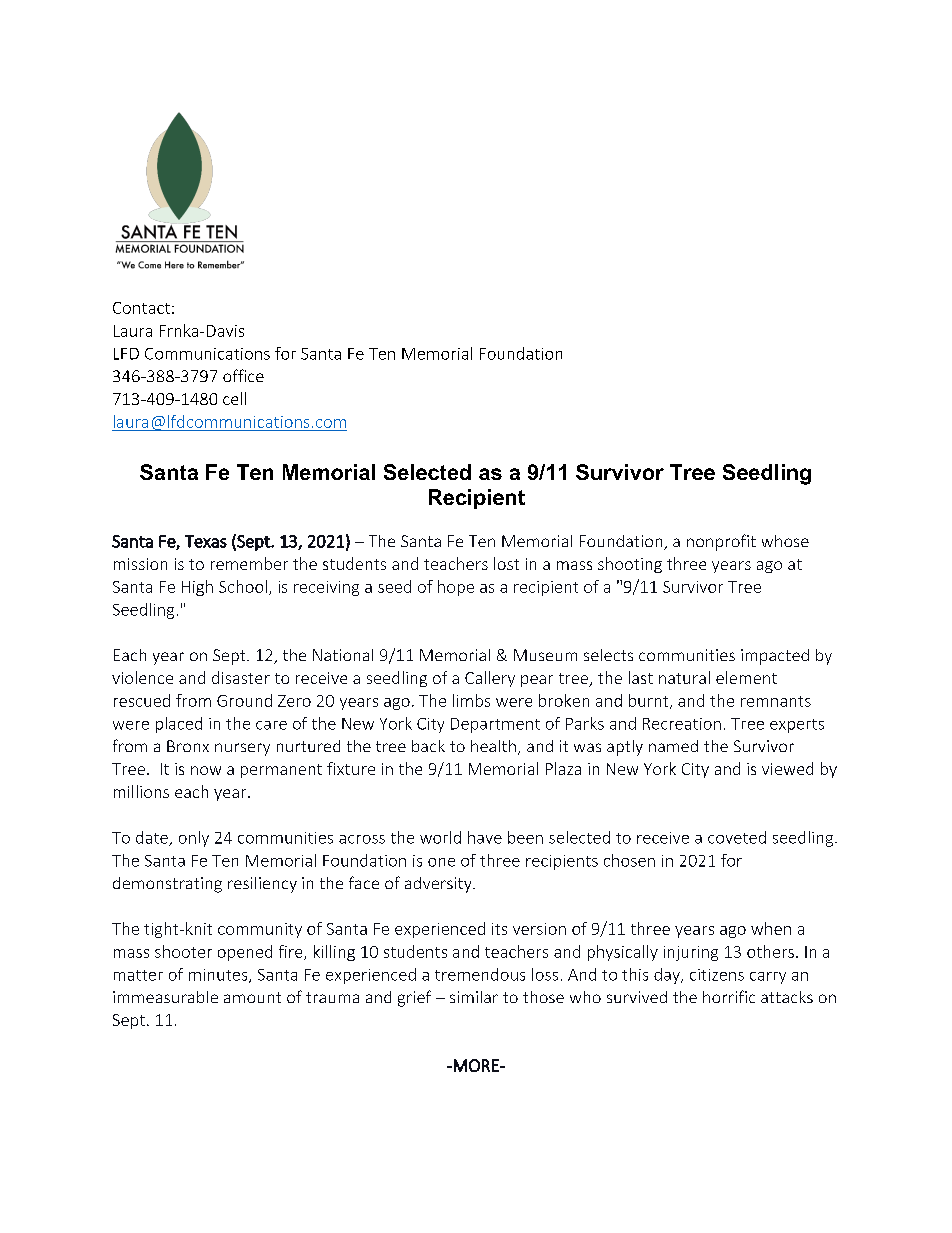  What do you see at coordinates (241, 677) in the screenshot?
I see `disaster` at bounding box center [241, 677].
